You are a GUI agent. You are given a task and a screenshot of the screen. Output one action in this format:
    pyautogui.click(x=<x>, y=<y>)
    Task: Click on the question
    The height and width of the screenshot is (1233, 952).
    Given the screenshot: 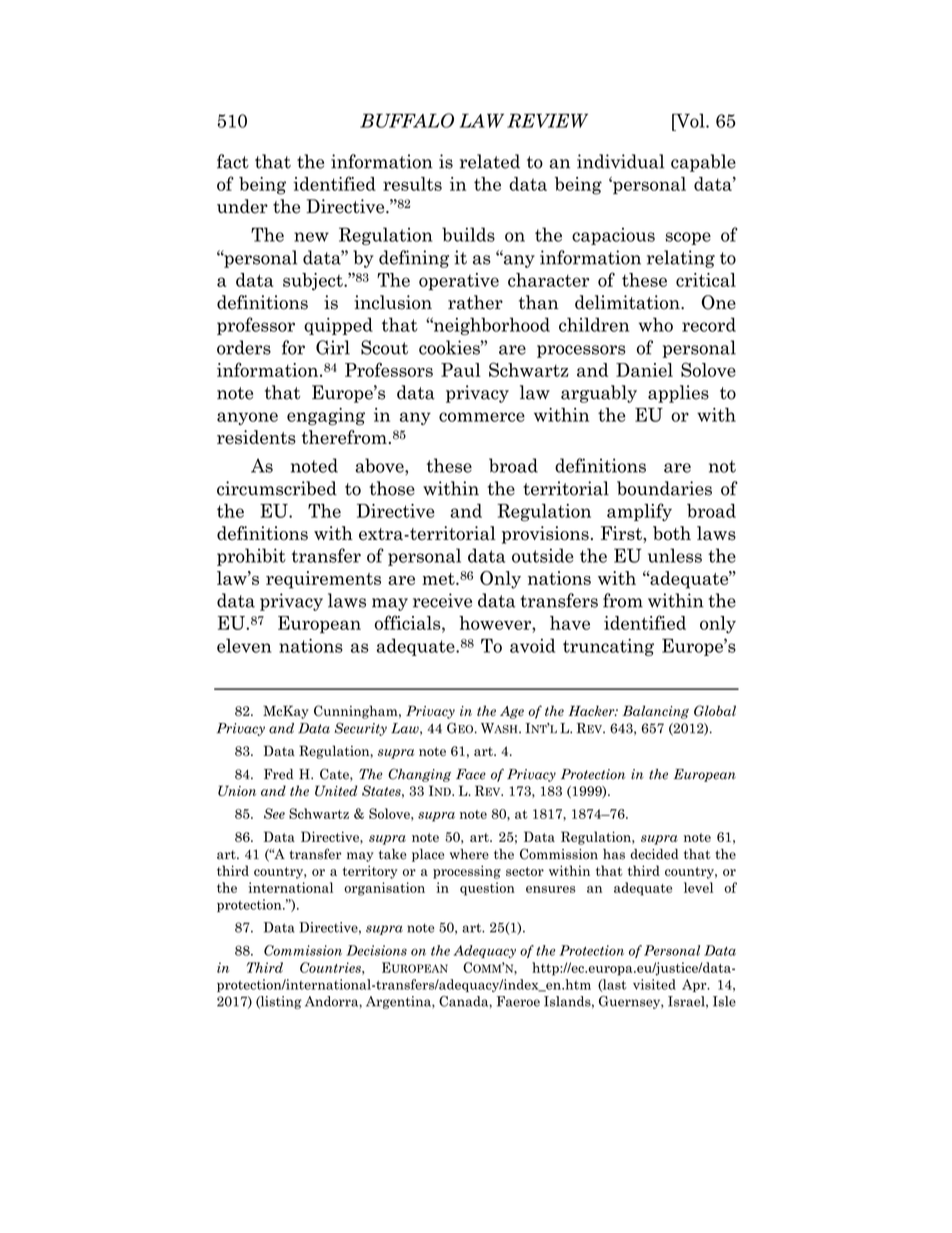 What is the action you would take?
    pyautogui.click(x=487, y=889)
